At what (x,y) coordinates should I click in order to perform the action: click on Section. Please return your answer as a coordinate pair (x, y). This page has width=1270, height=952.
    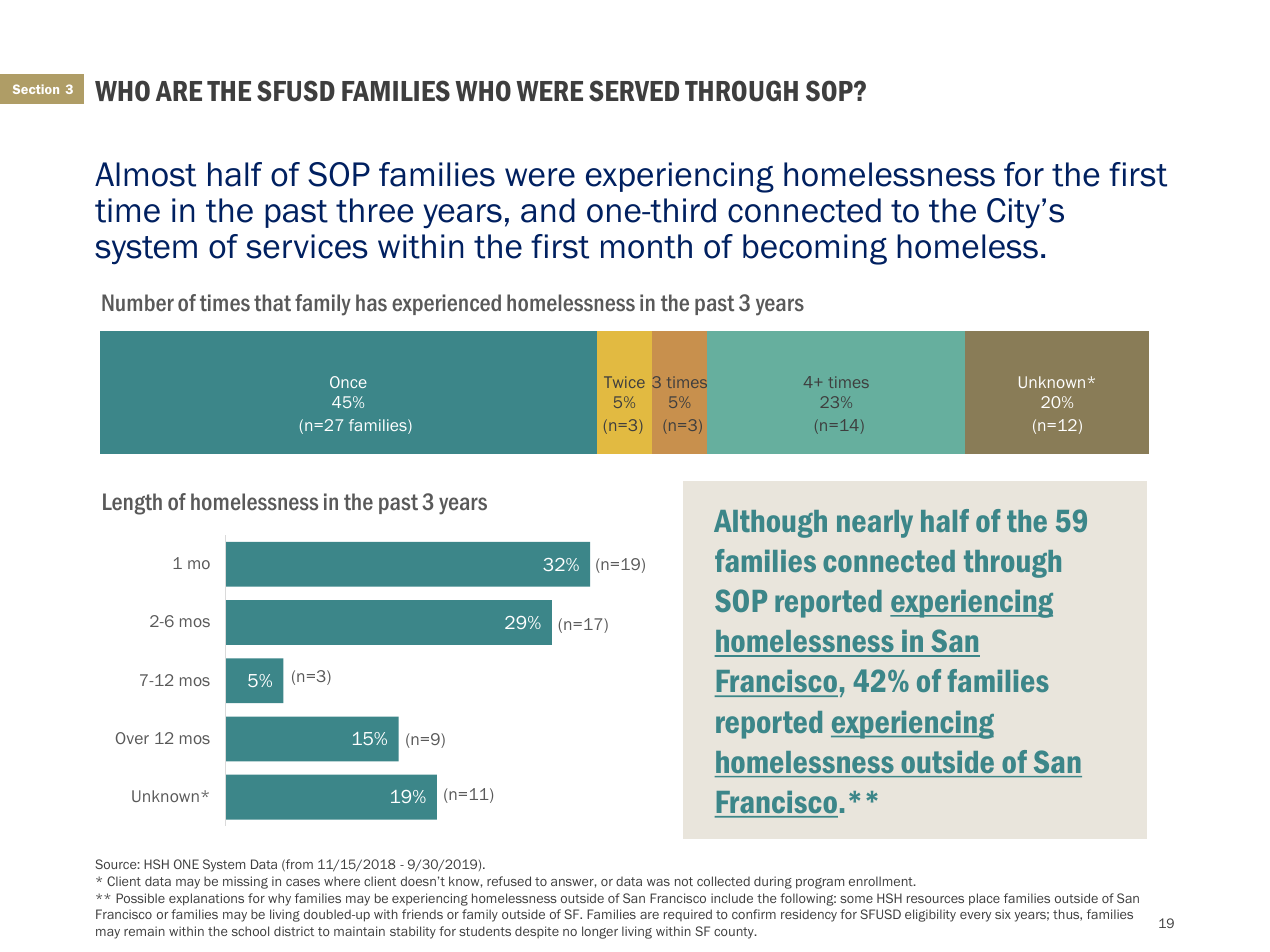
    Looking at the image, I should click on (36, 89).
